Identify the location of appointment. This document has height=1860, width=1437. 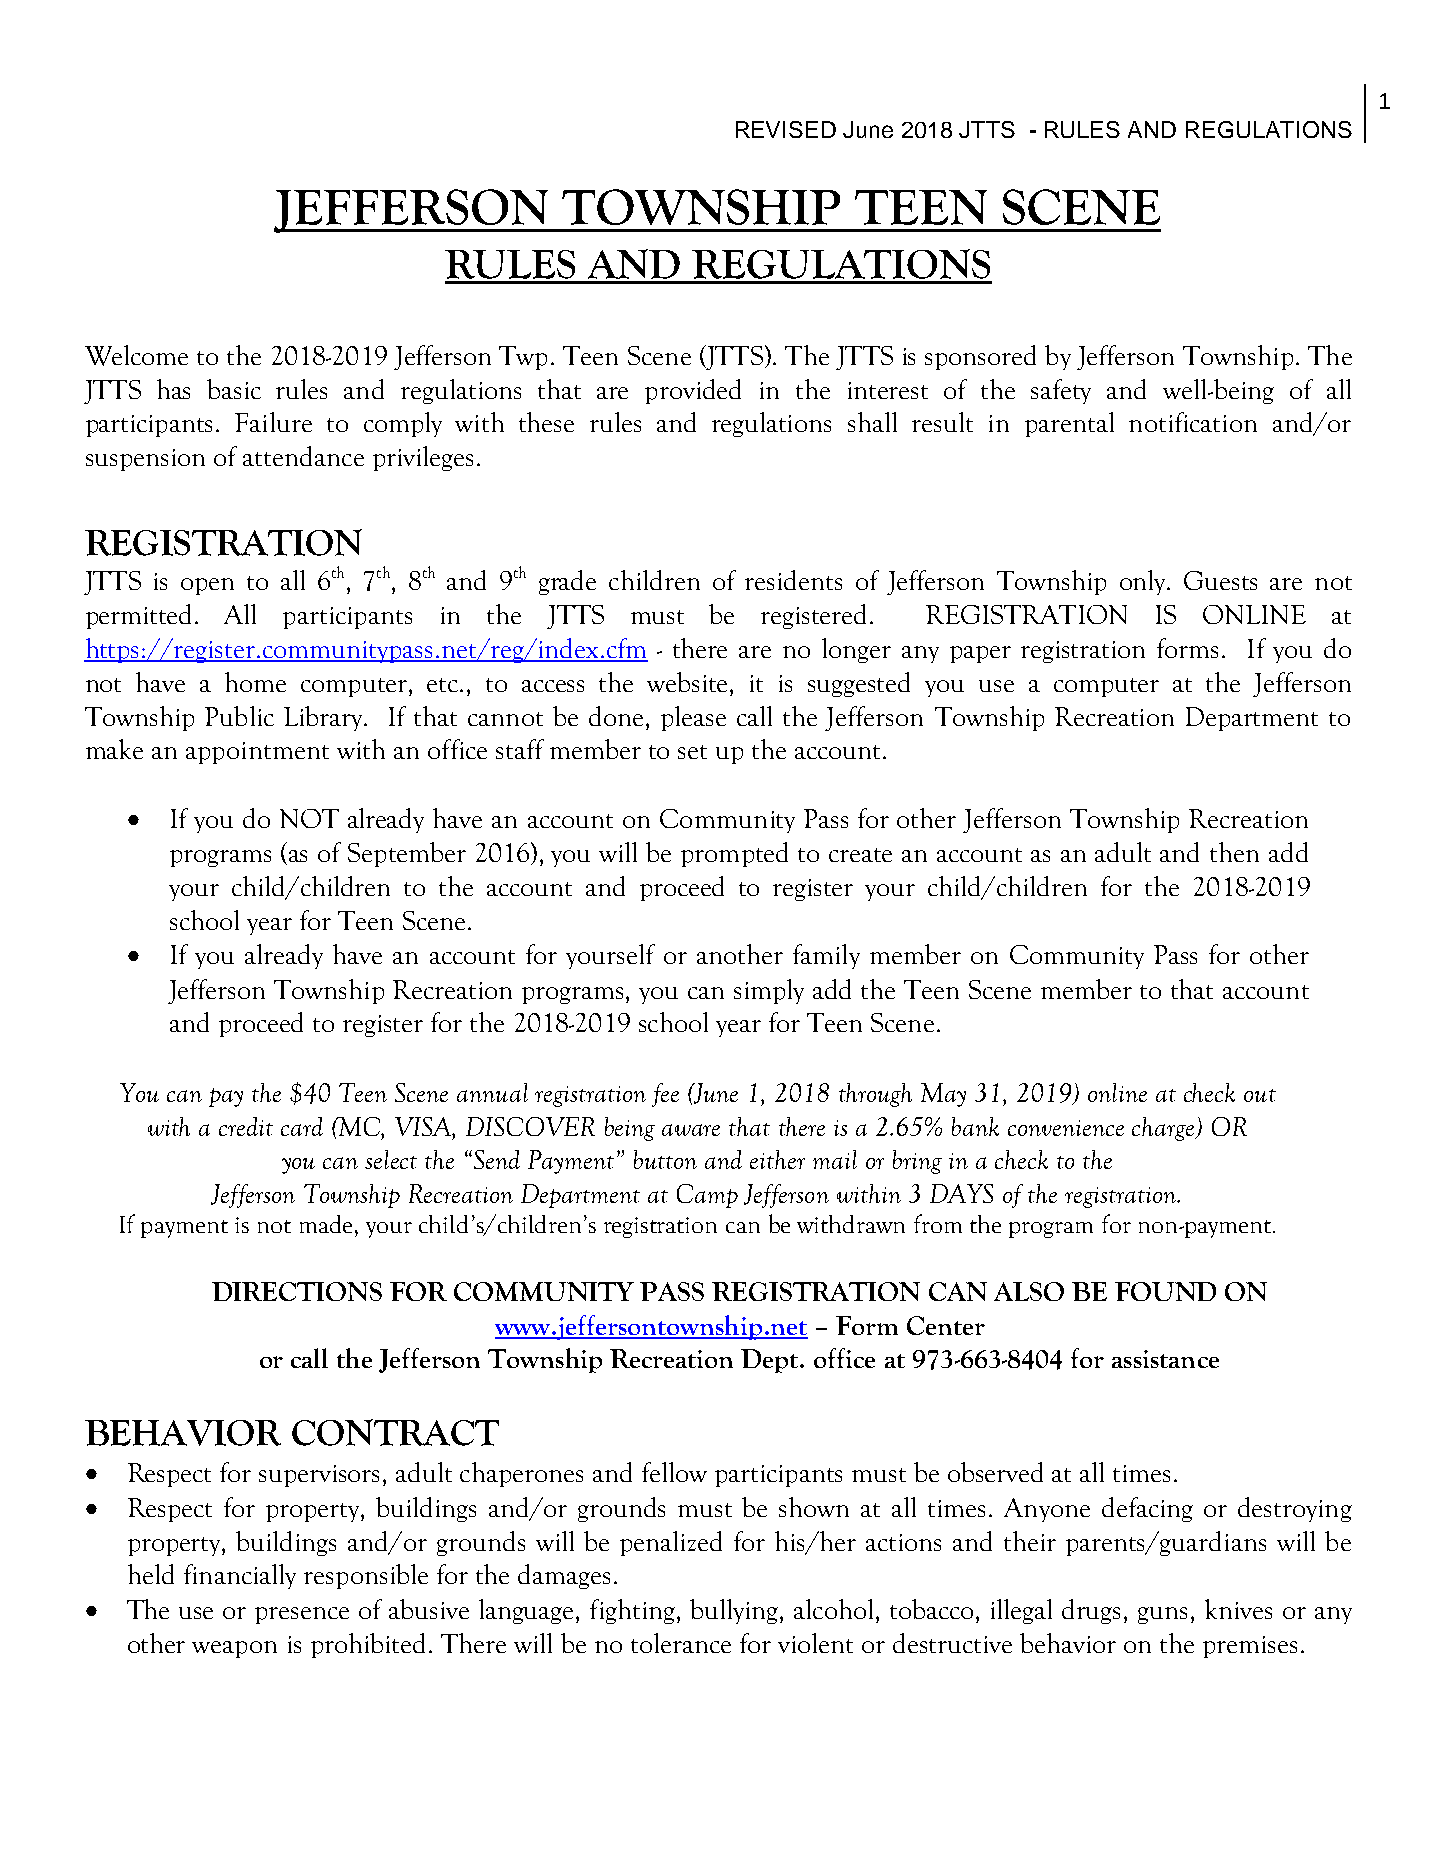
(257, 753).
